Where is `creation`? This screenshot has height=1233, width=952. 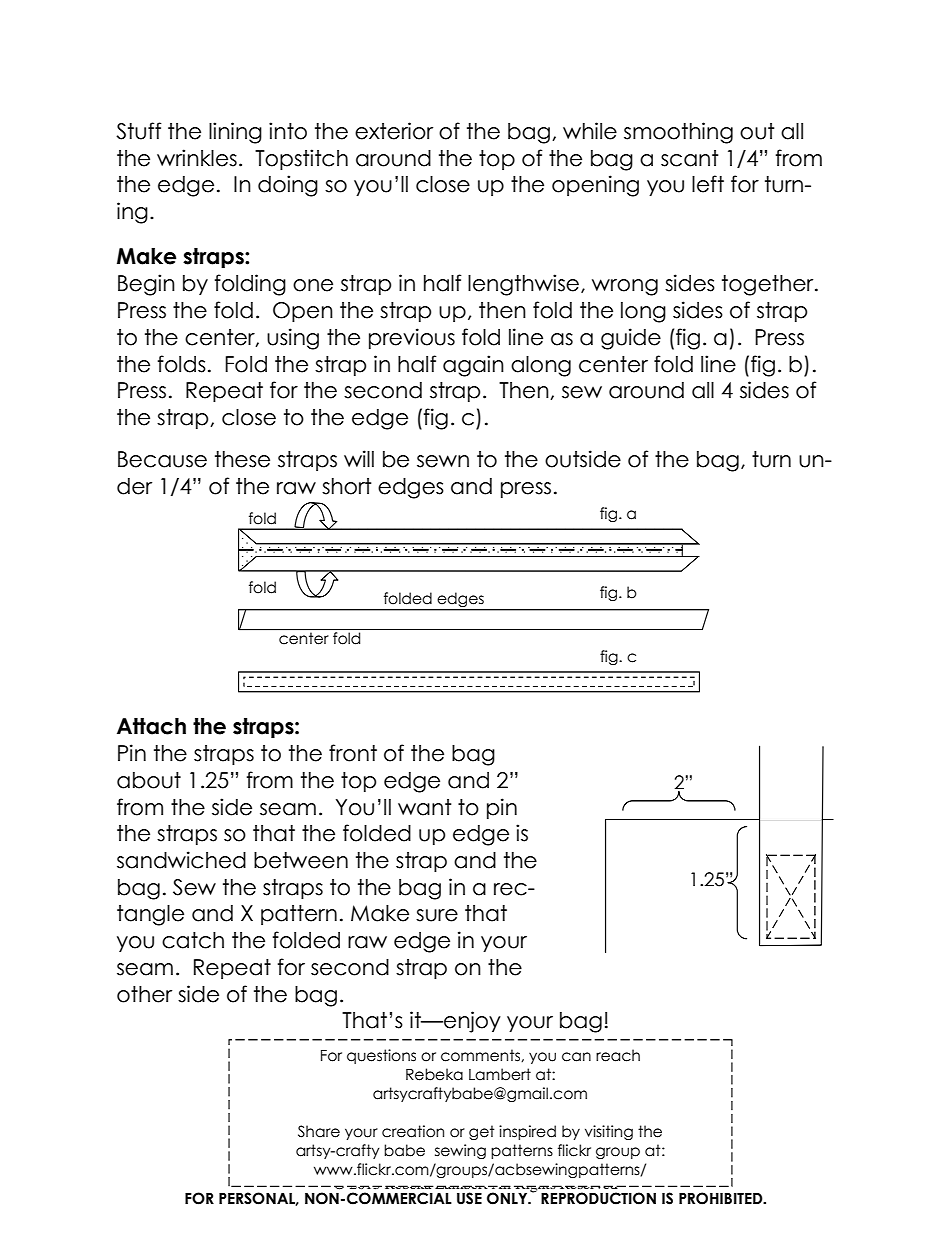
creation is located at coordinates (413, 1131).
